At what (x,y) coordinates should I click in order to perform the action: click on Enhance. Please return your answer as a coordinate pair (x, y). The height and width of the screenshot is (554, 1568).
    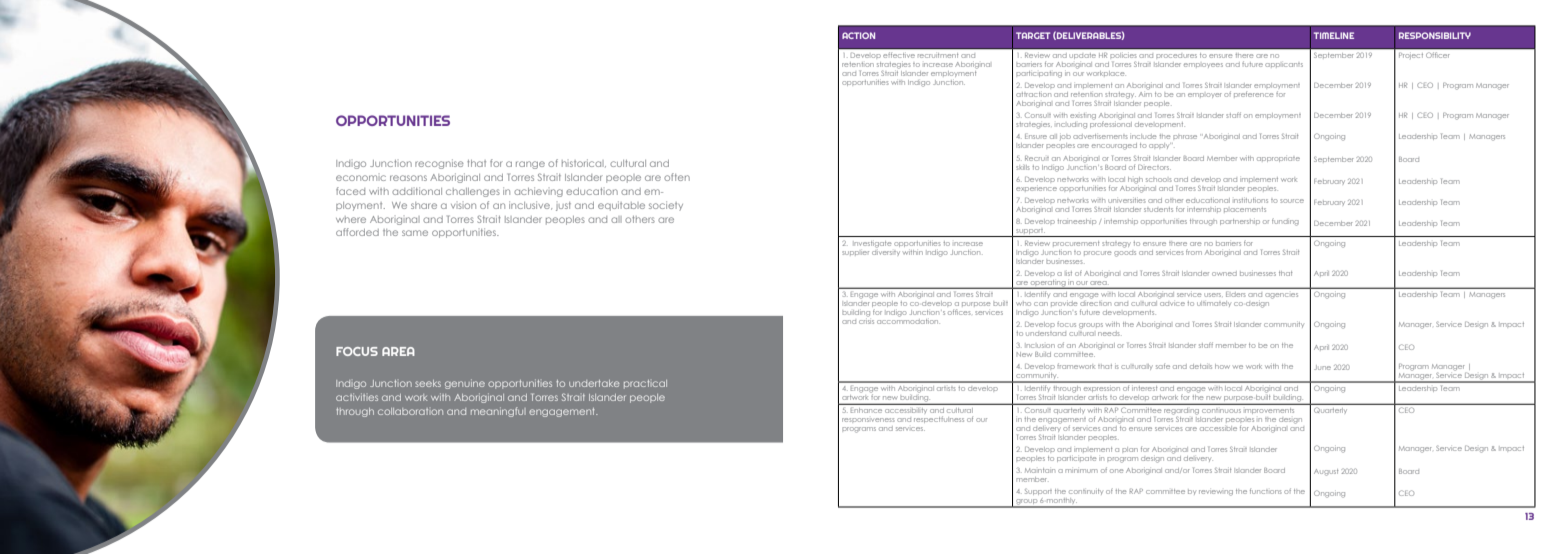
    Looking at the image, I should click on (866, 410).
